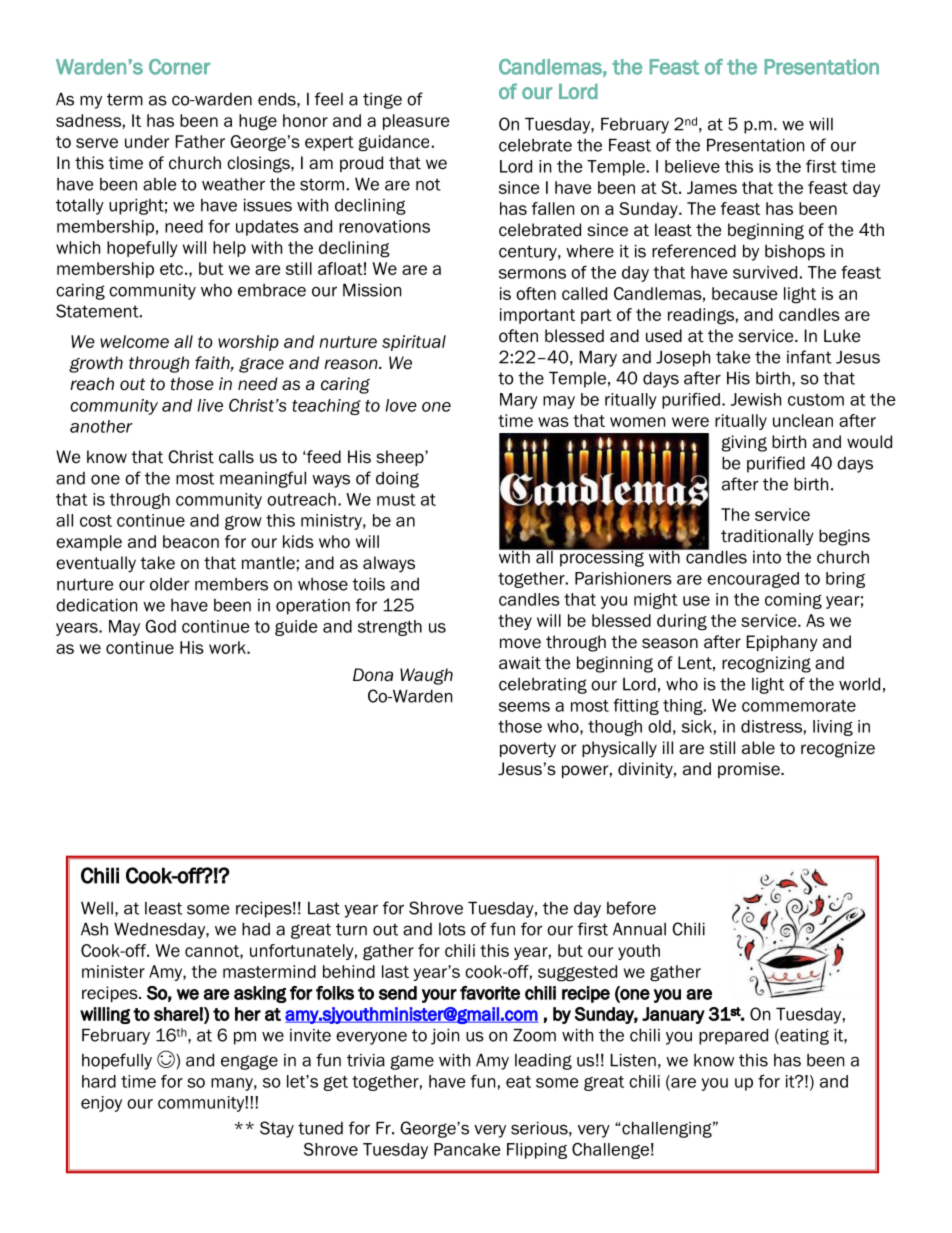  Describe the element at coordinates (101, 1104) in the image. I see `enjoy` at that location.
